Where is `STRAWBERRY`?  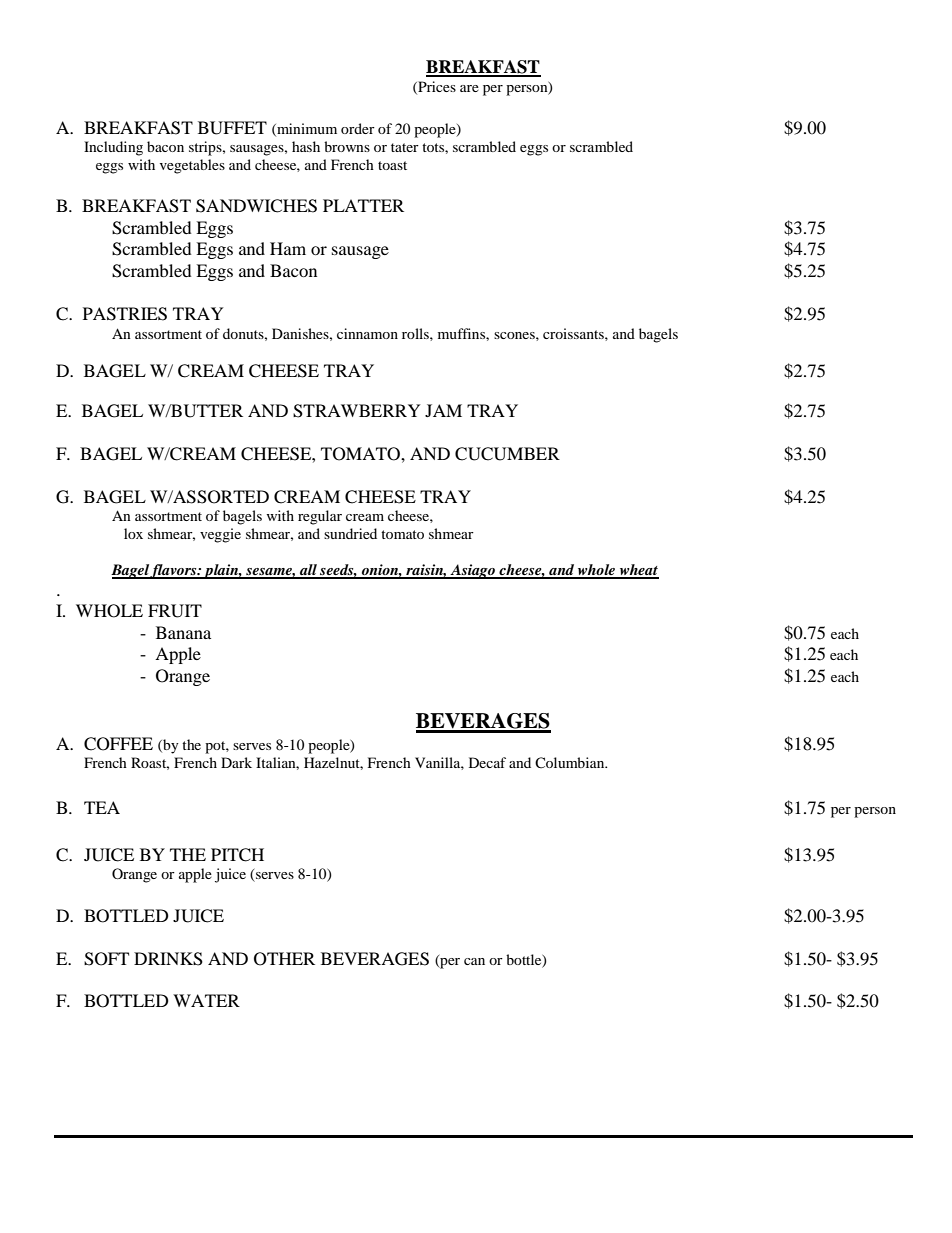
STRAWBERRY is located at coordinates (357, 411).
